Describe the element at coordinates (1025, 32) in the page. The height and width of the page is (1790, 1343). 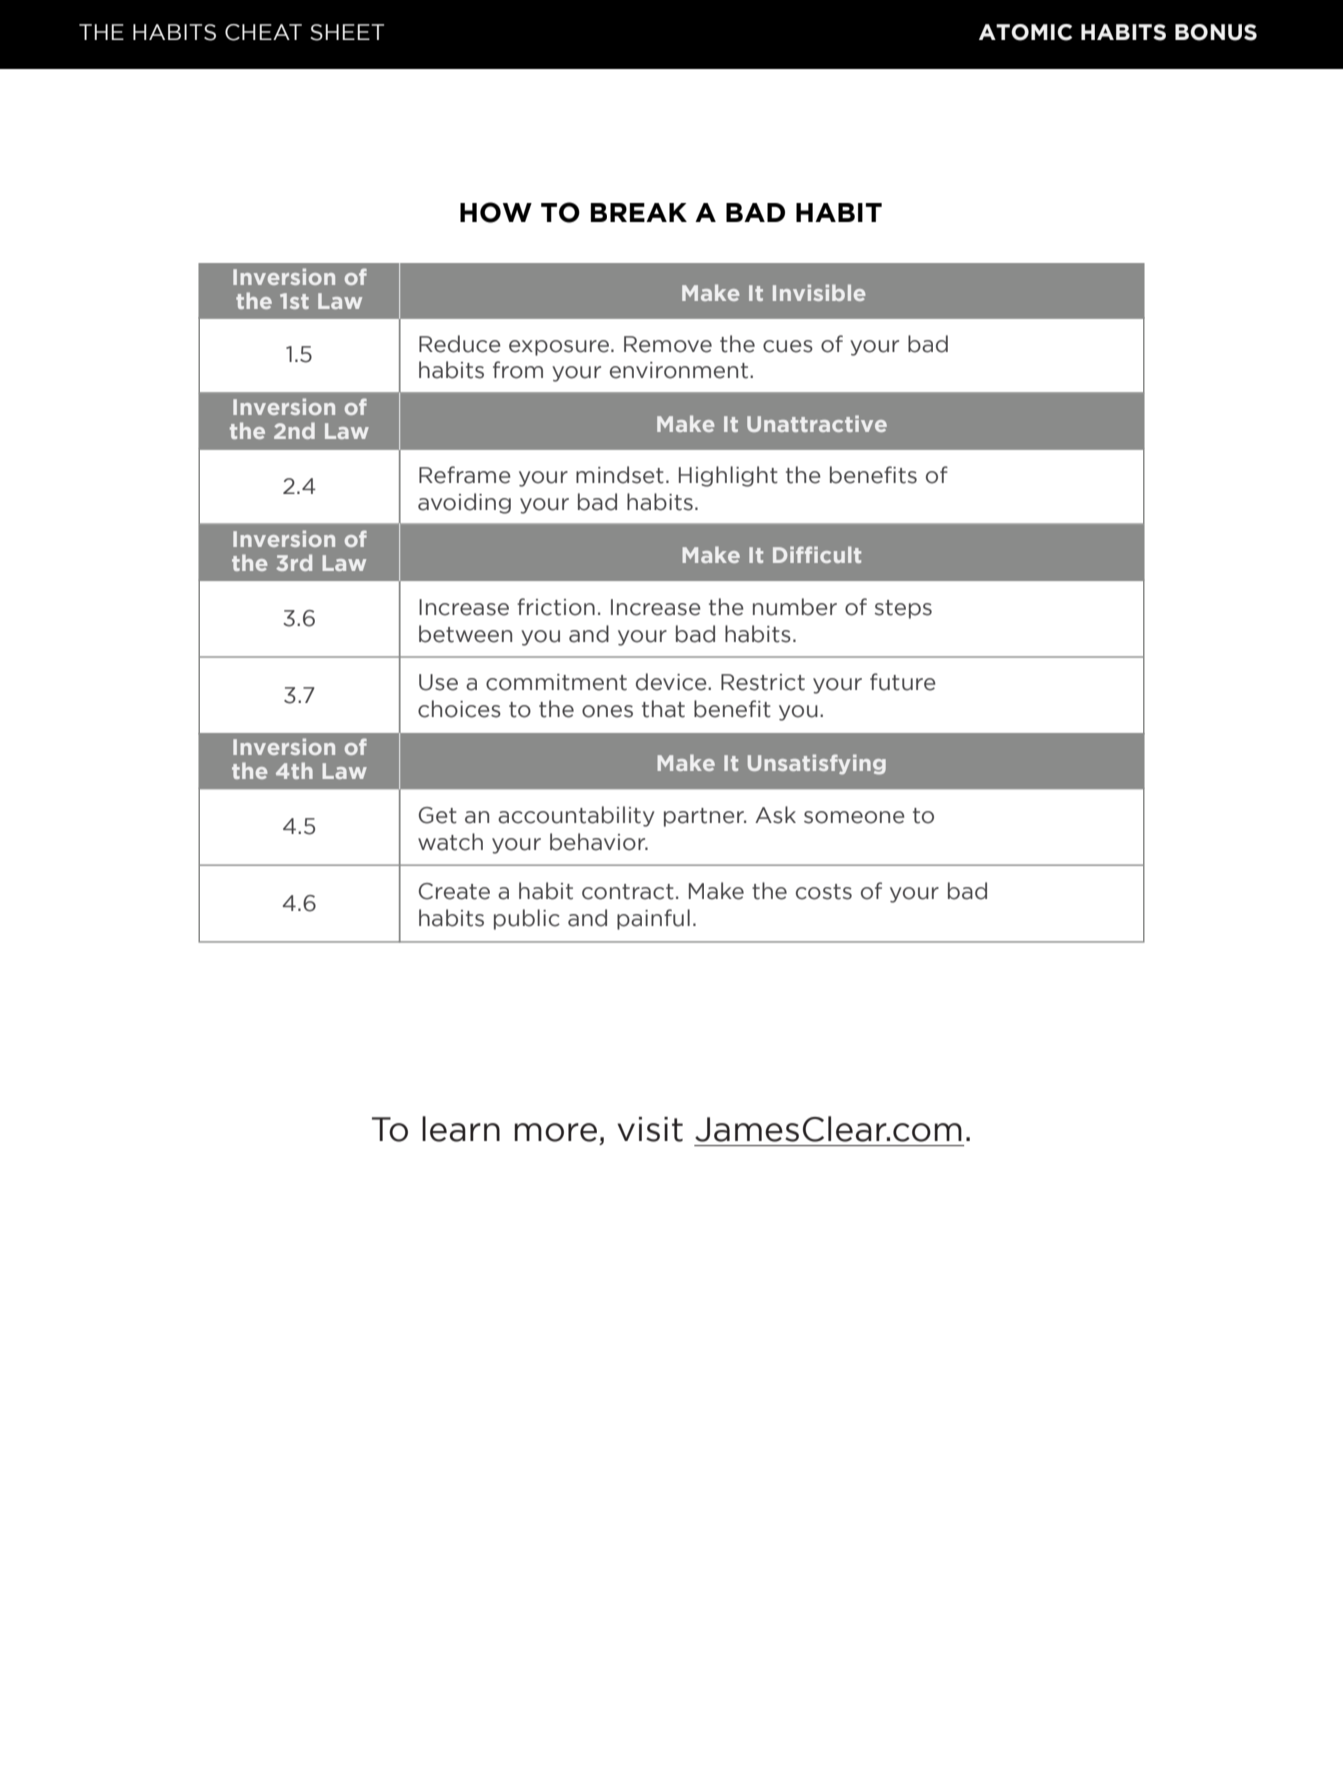
I see `ATOMIC` at that location.
